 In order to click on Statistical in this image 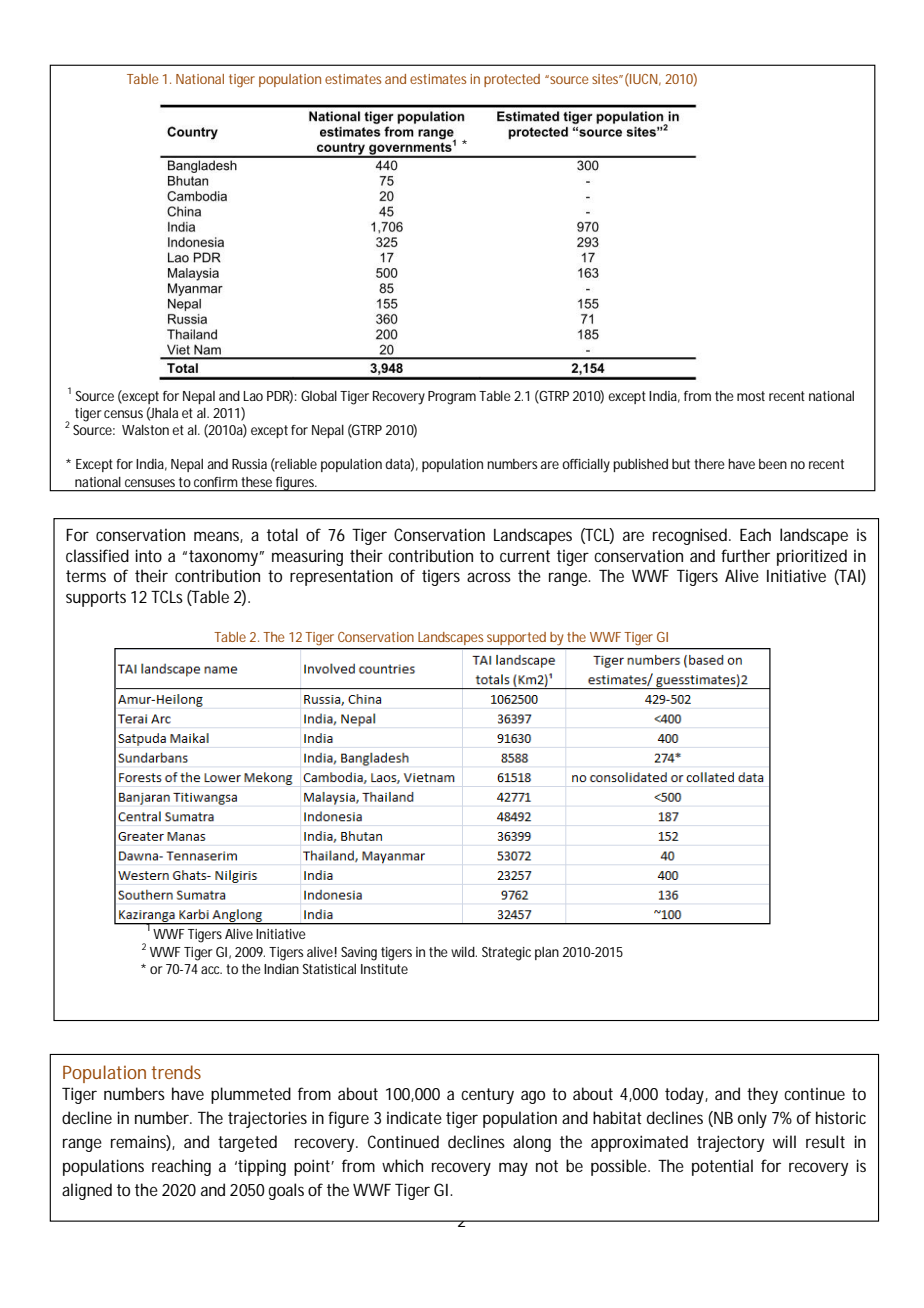, I will do `click(329, 969)`.
